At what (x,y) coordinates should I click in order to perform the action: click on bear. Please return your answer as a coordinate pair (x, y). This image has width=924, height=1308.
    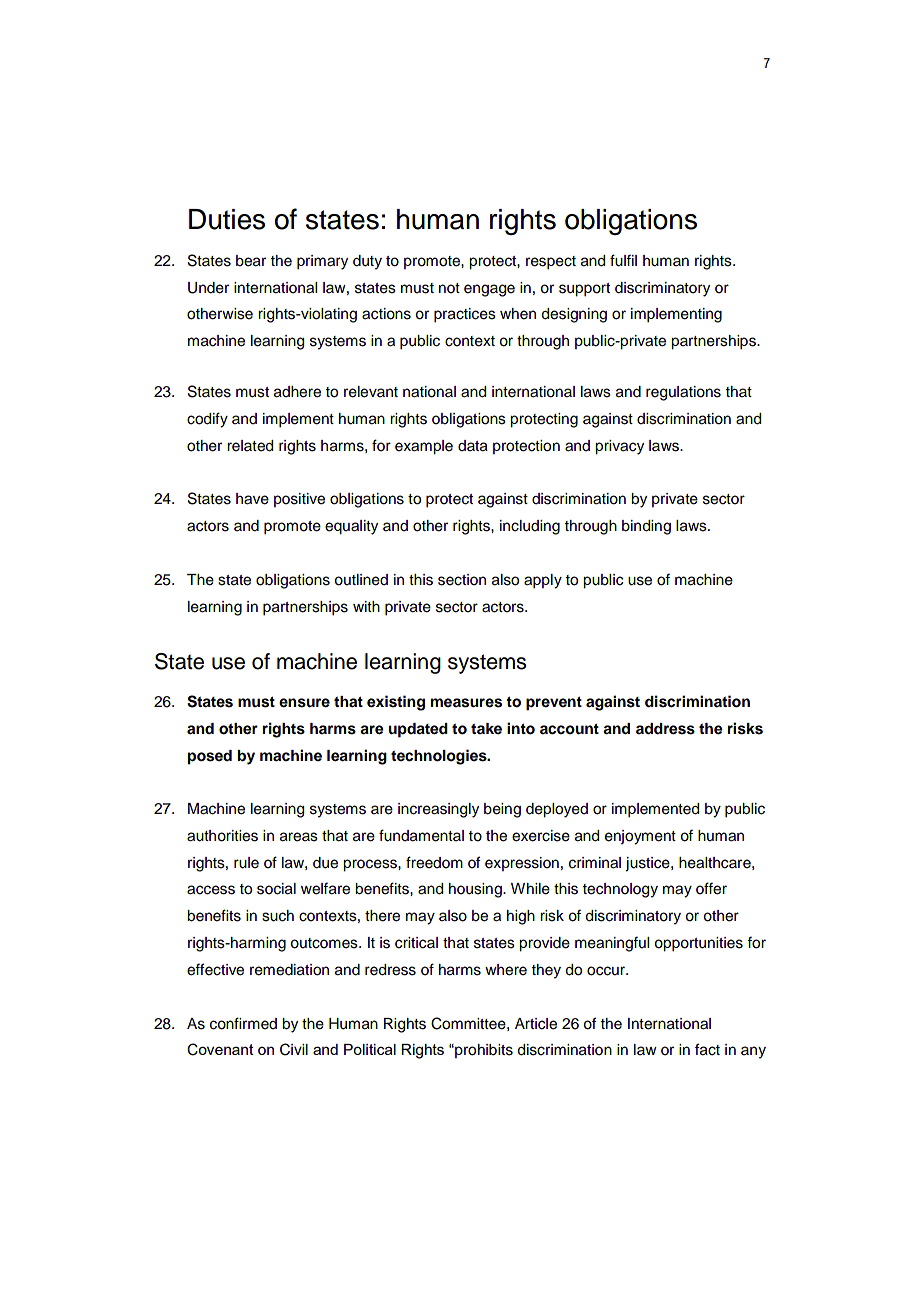
    Looking at the image, I should click on (251, 261).
